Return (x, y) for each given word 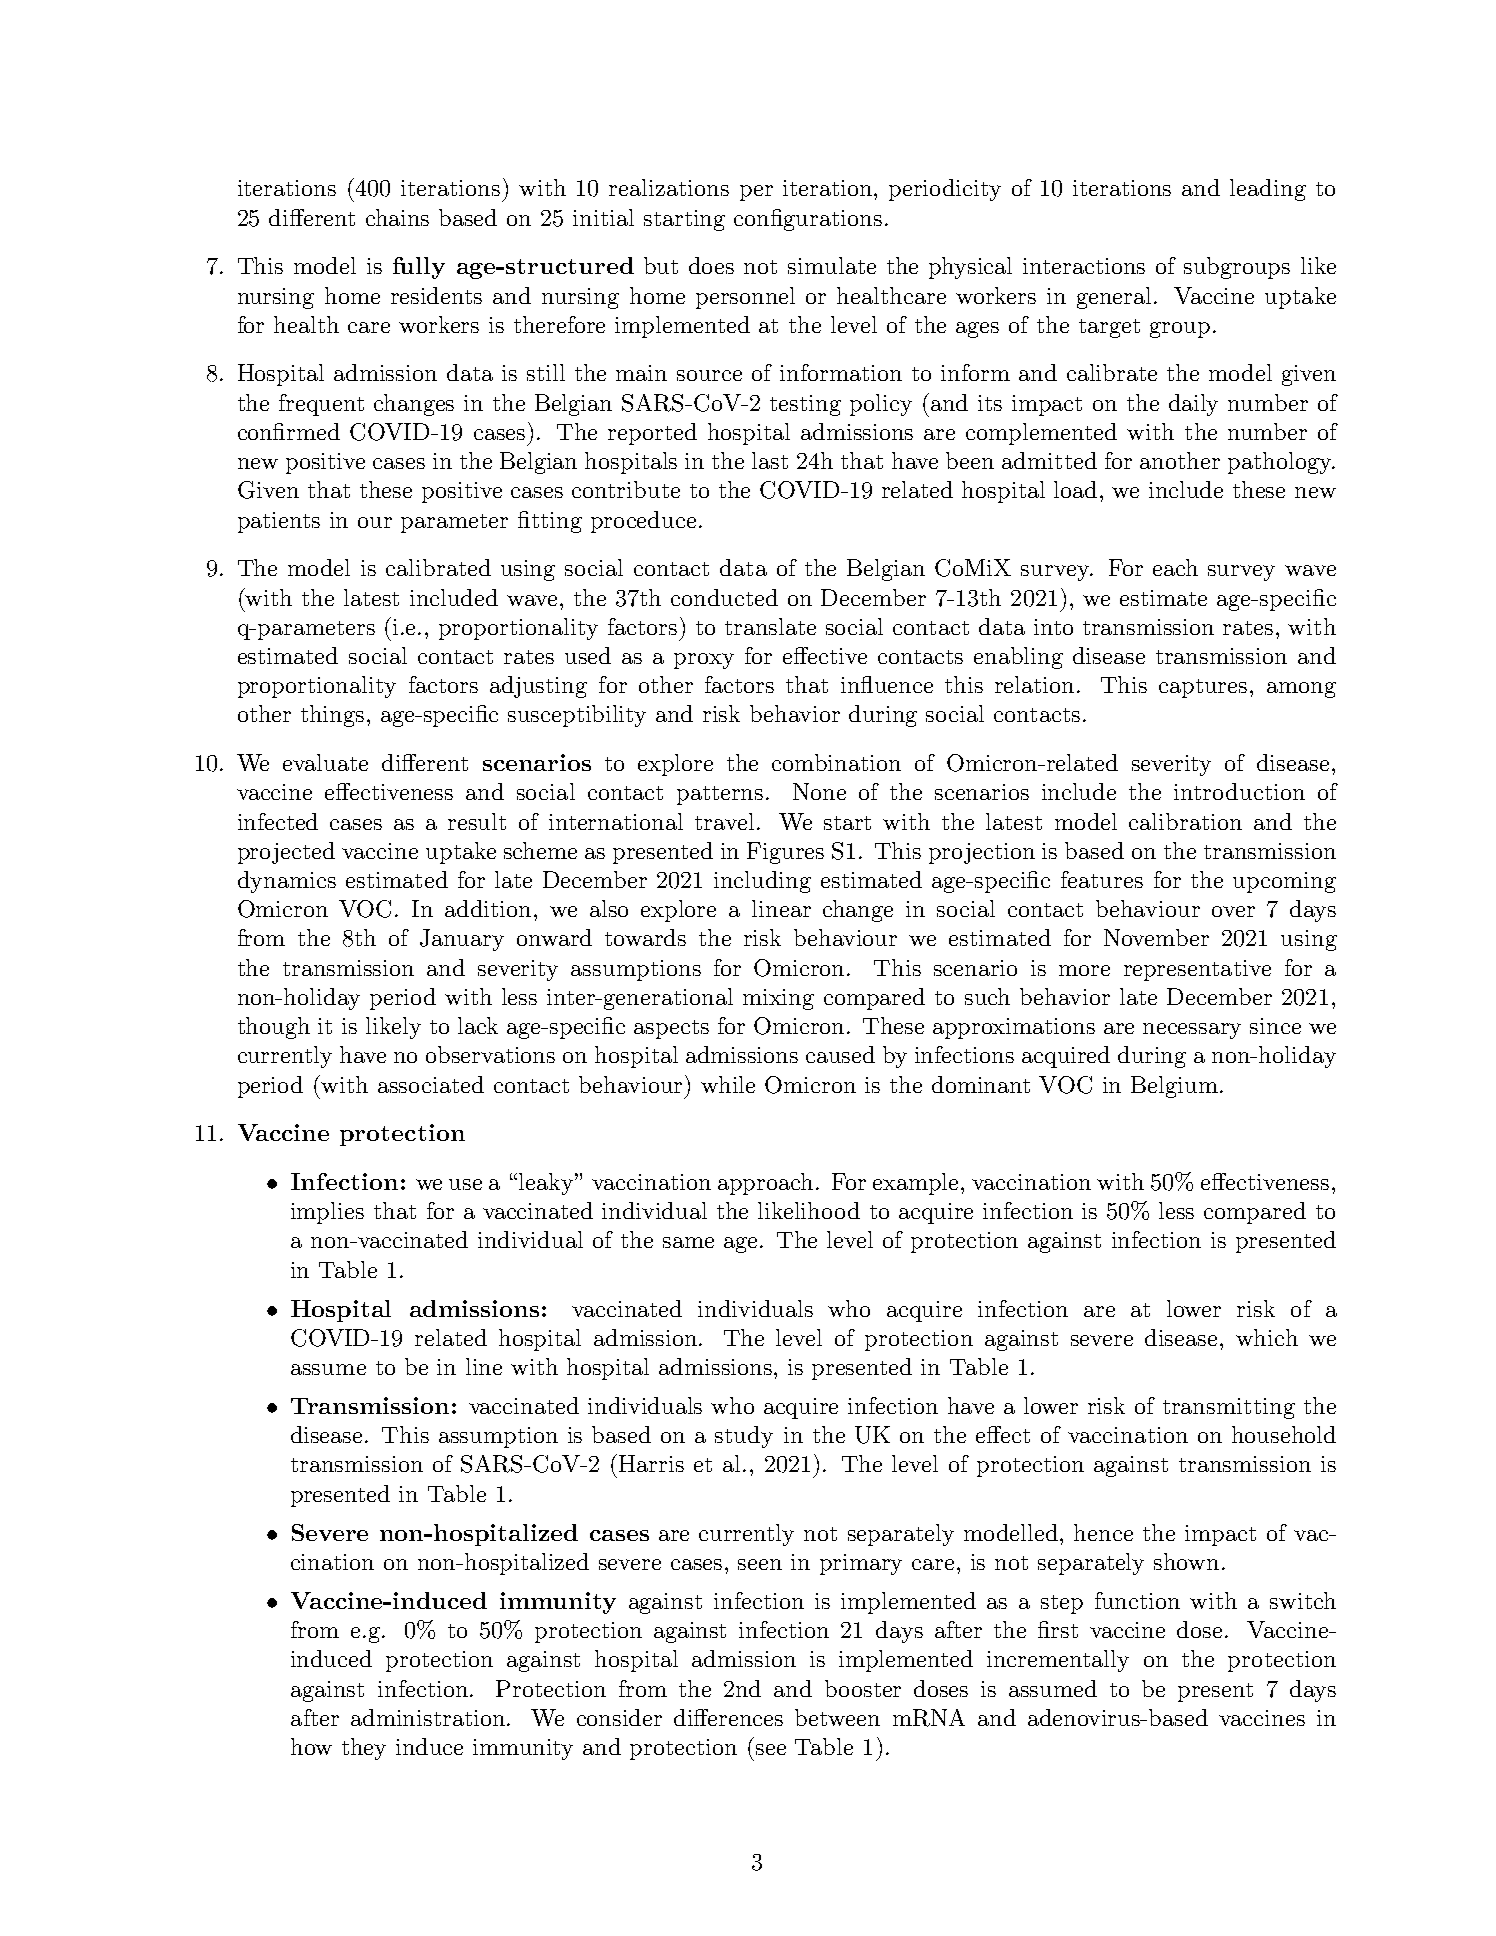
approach (765, 1184)
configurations (808, 220)
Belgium (1174, 1087)
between (837, 1717)
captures (1203, 688)
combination (836, 762)
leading (1268, 190)
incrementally (1058, 1661)
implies (327, 1213)
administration (429, 1717)
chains (397, 217)
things (332, 716)
